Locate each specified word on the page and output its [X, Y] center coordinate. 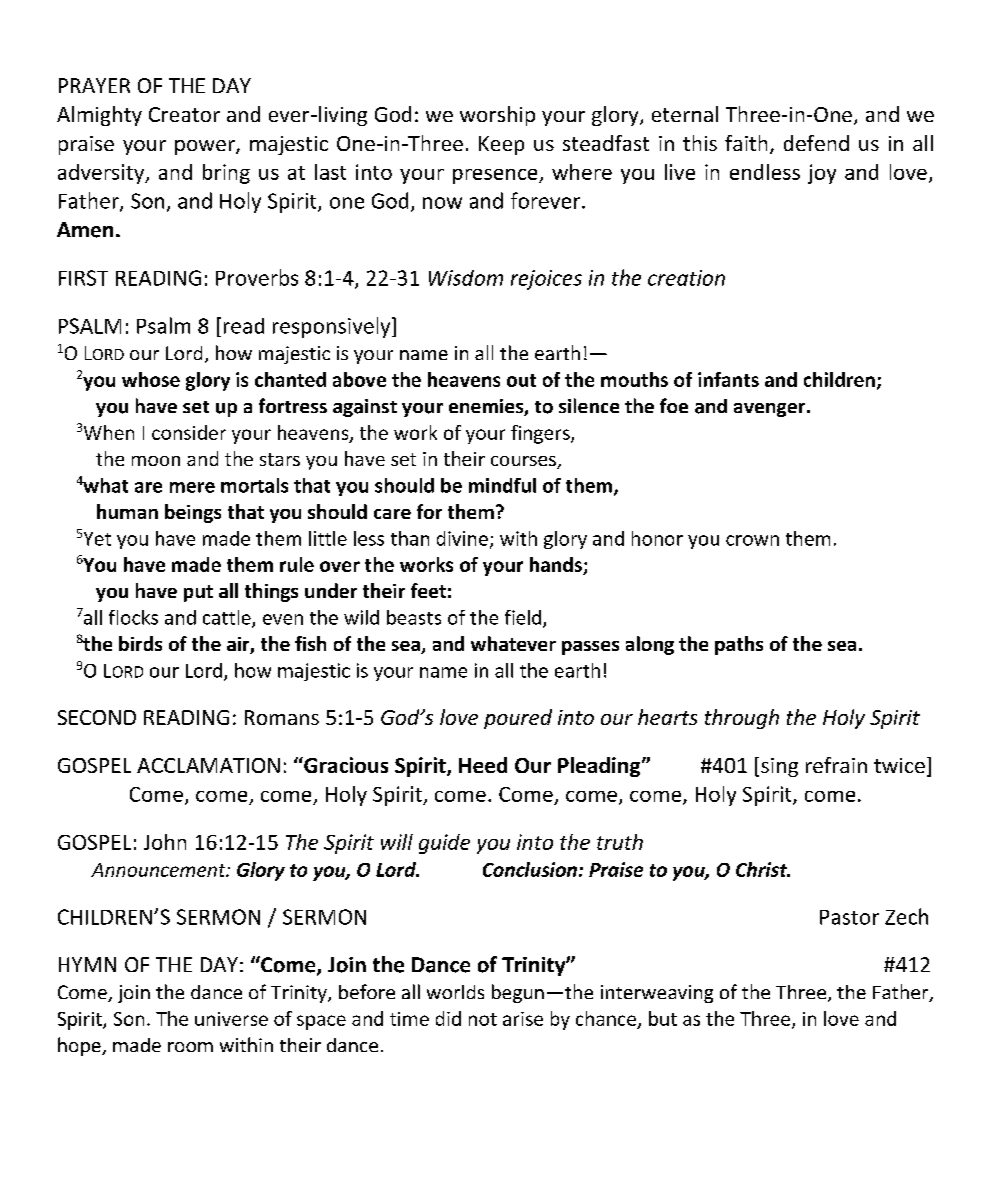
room [190, 1047]
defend [816, 143]
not [483, 1019]
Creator [184, 114]
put [198, 593]
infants [728, 379]
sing [779, 767]
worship [497, 116]
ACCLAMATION [208, 765]
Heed [483, 765]
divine [462, 538]
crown [752, 540]
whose [151, 379]
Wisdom [466, 278]
